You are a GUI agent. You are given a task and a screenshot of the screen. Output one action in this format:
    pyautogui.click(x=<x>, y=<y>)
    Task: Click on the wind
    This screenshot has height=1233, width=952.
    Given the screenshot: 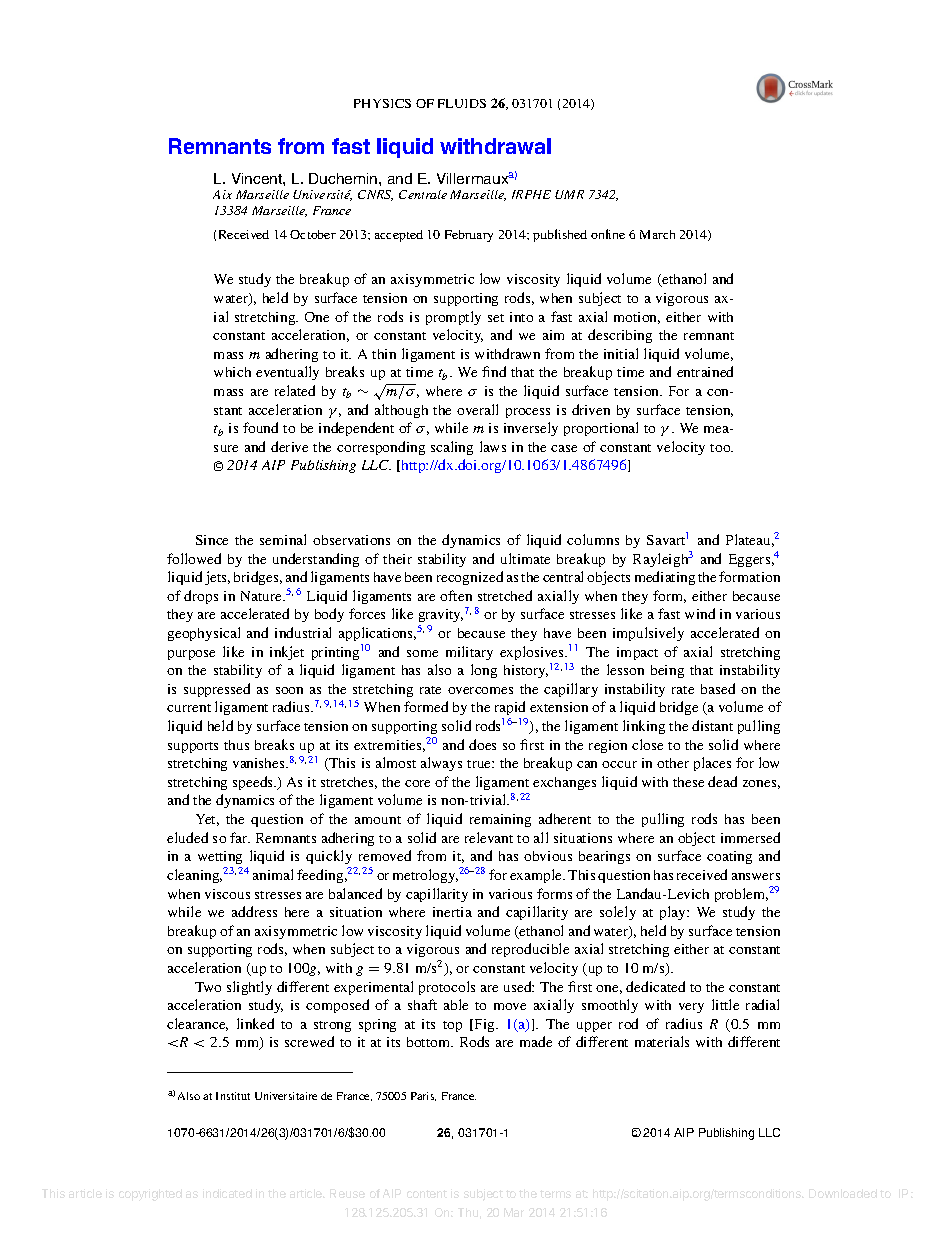 What is the action you would take?
    pyautogui.click(x=700, y=613)
